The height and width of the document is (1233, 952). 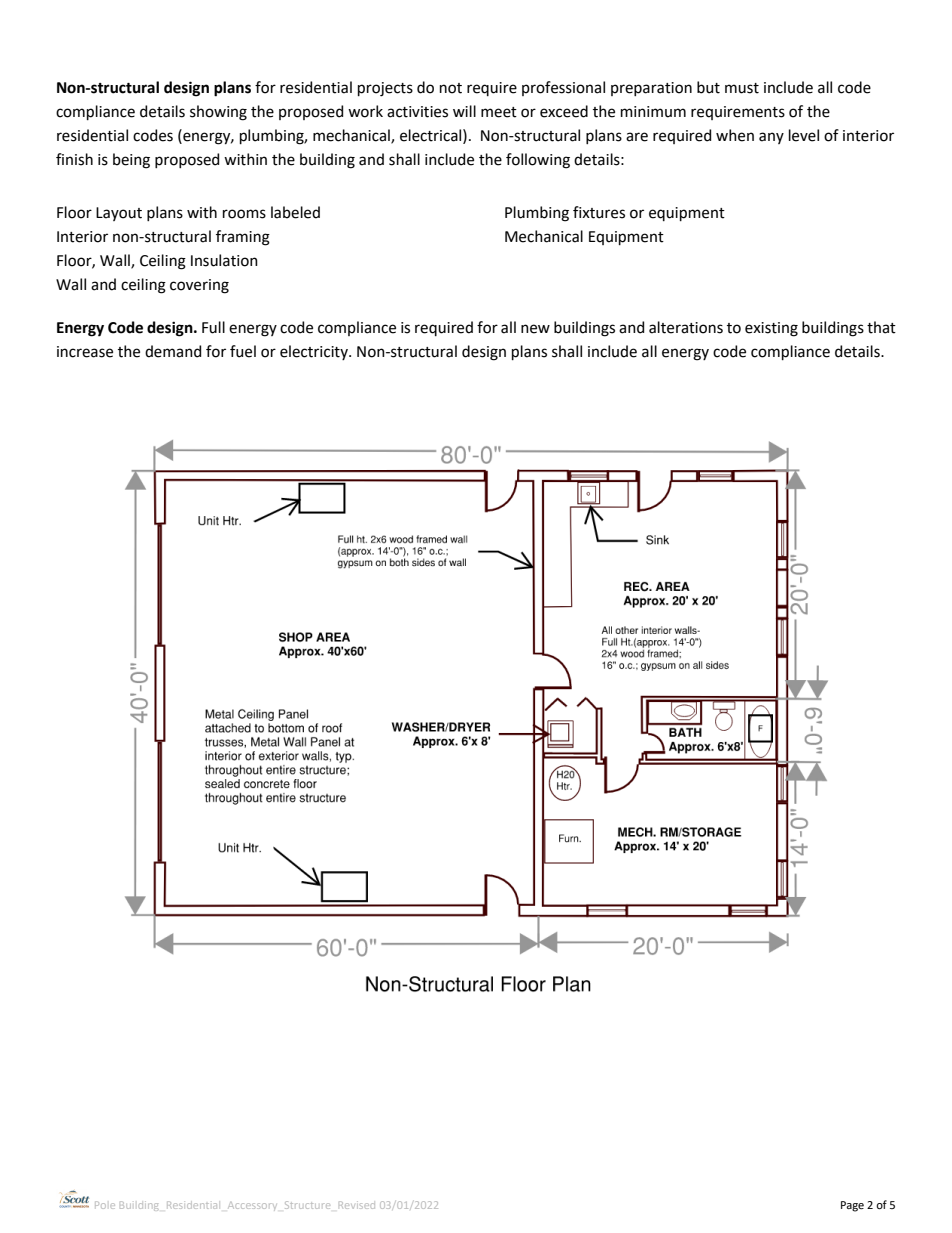 I want to click on electricity, so click(x=315, y=352).
